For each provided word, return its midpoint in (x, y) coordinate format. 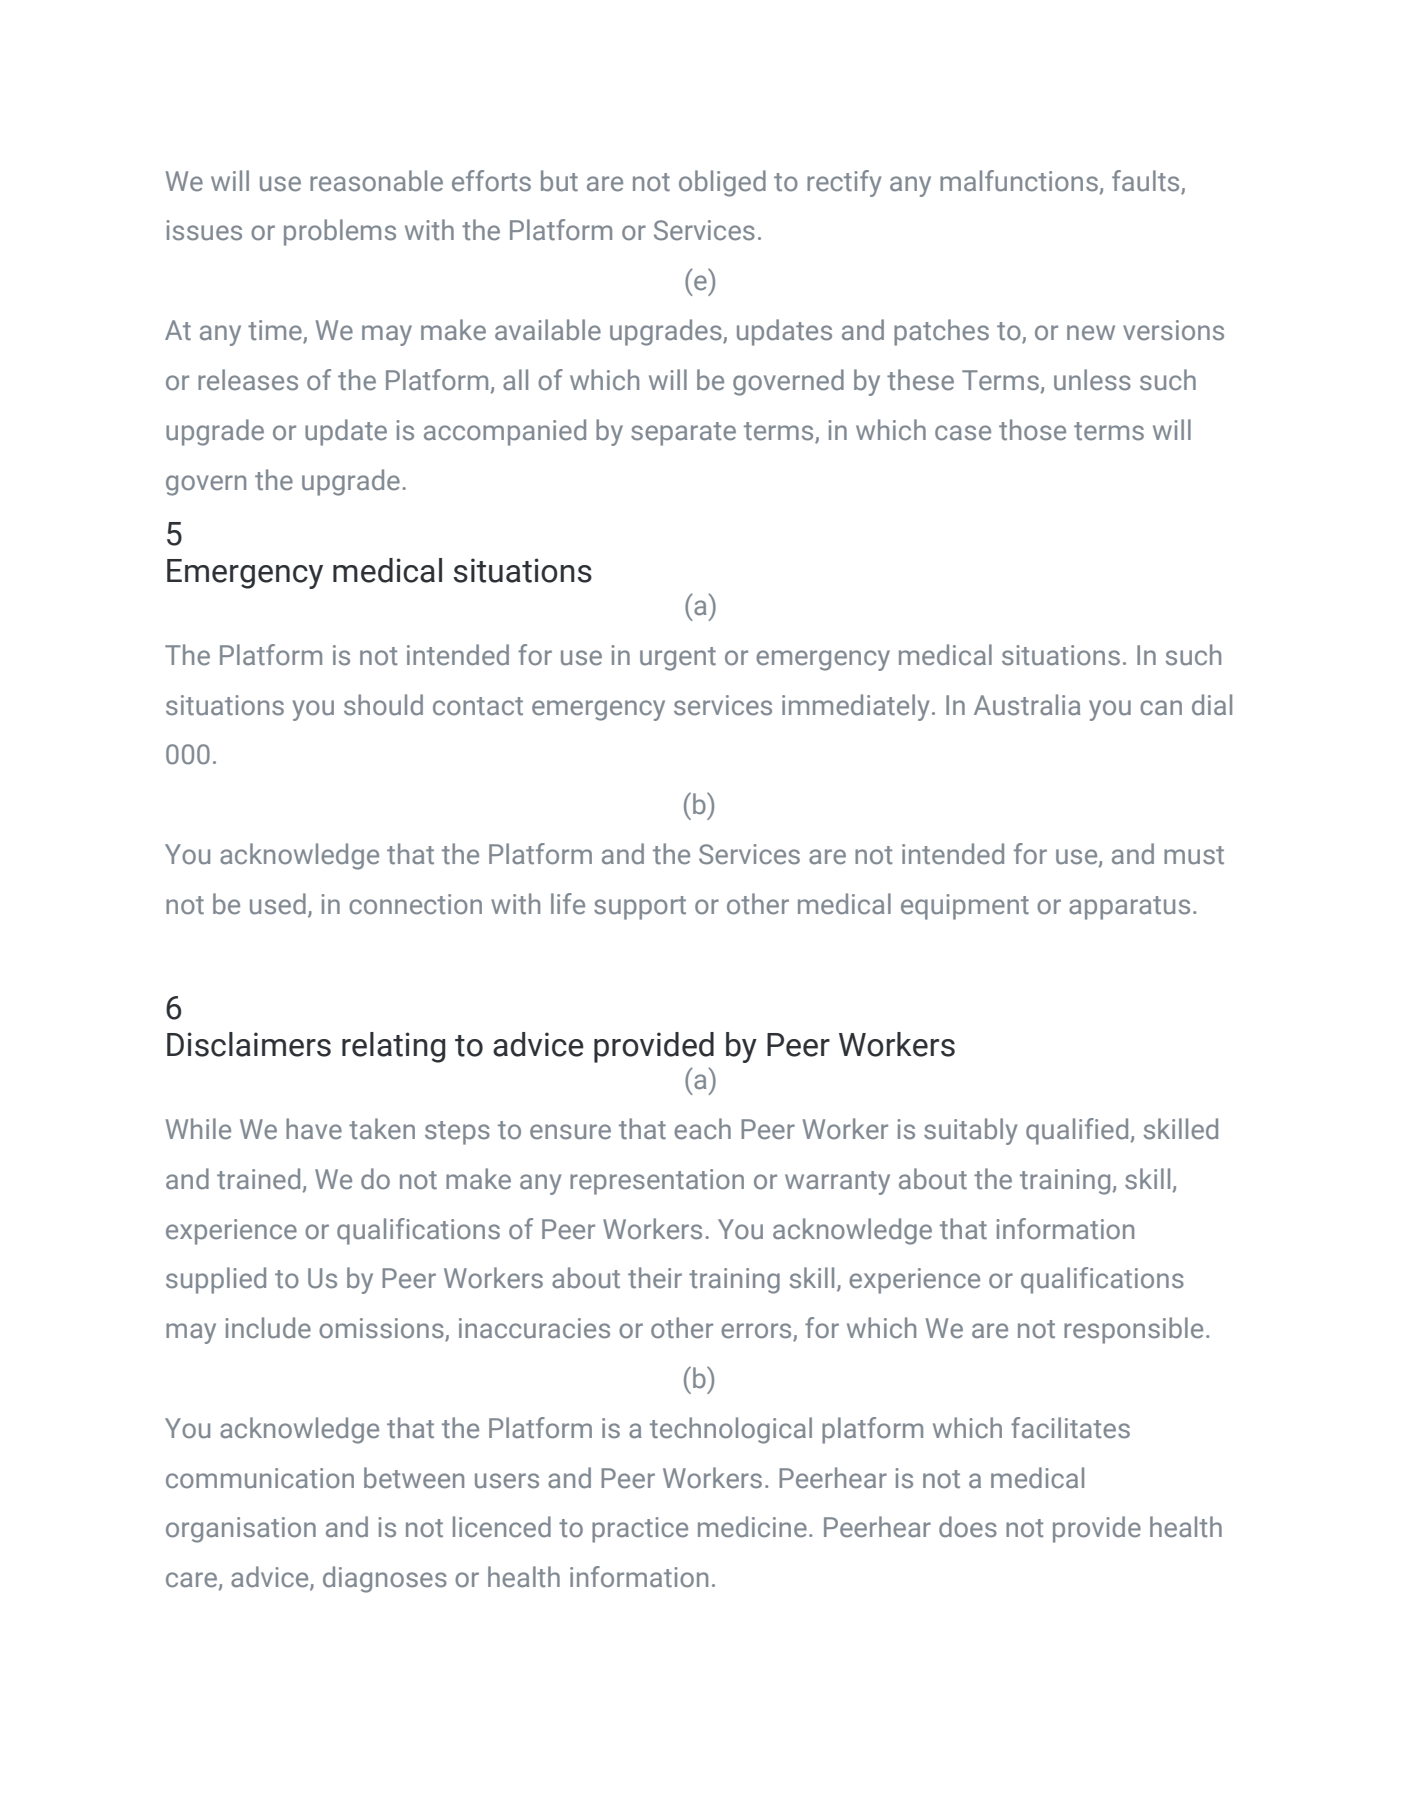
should (383, 705)
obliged (722, 183)
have (314, 1129)
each (702, 1129)
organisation (241, 1530)
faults (1145, 181)
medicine (752, 1527)
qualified (1077, 1131)
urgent (678, 659)
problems (340, 232)
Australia (1027, 705)
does (968, 1527)
